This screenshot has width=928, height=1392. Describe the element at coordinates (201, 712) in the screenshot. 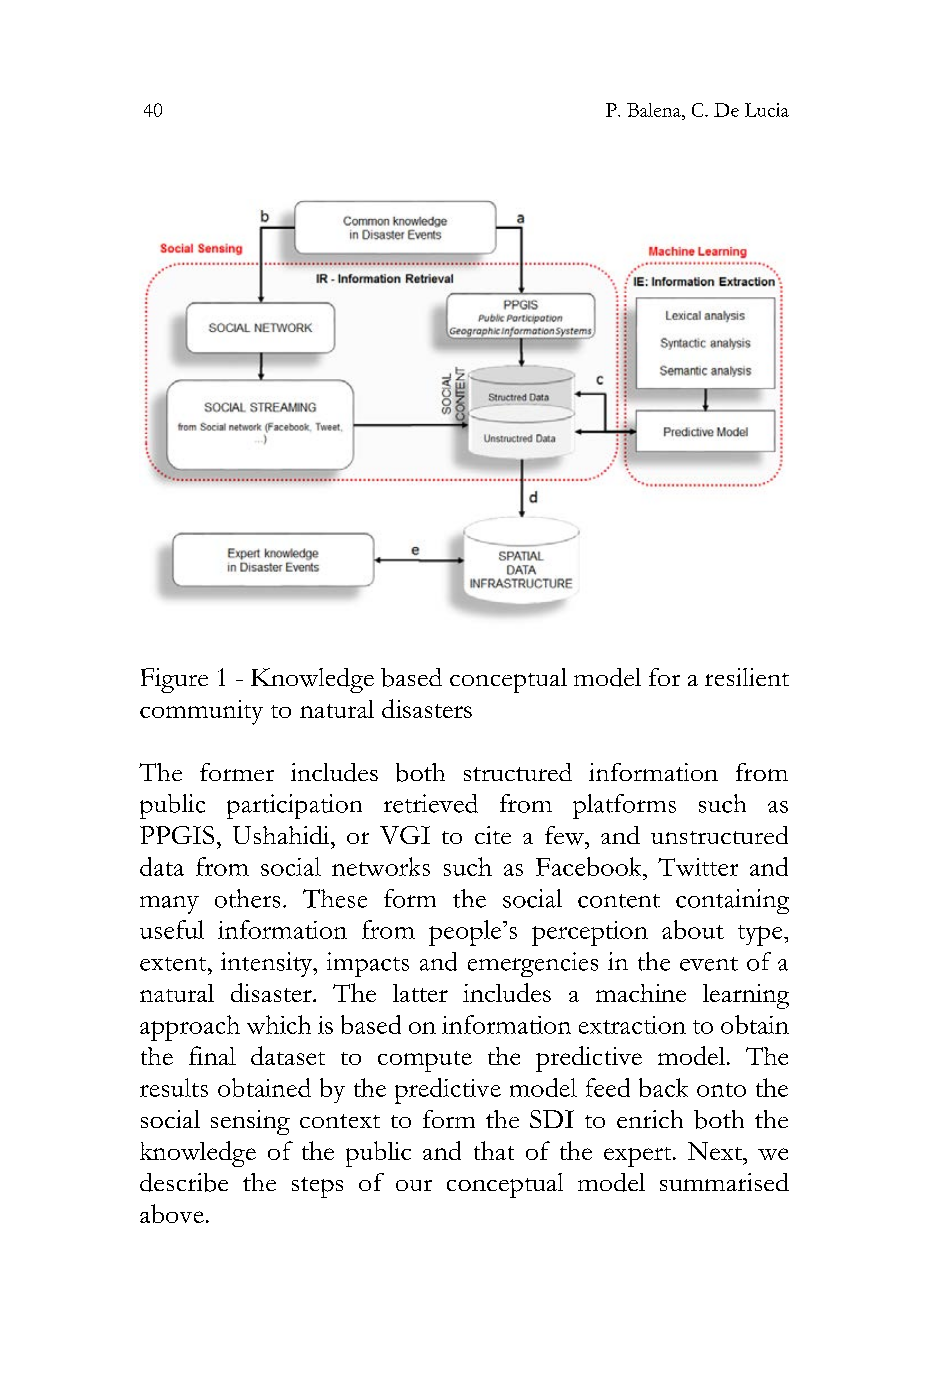

I see `community` at that location.
